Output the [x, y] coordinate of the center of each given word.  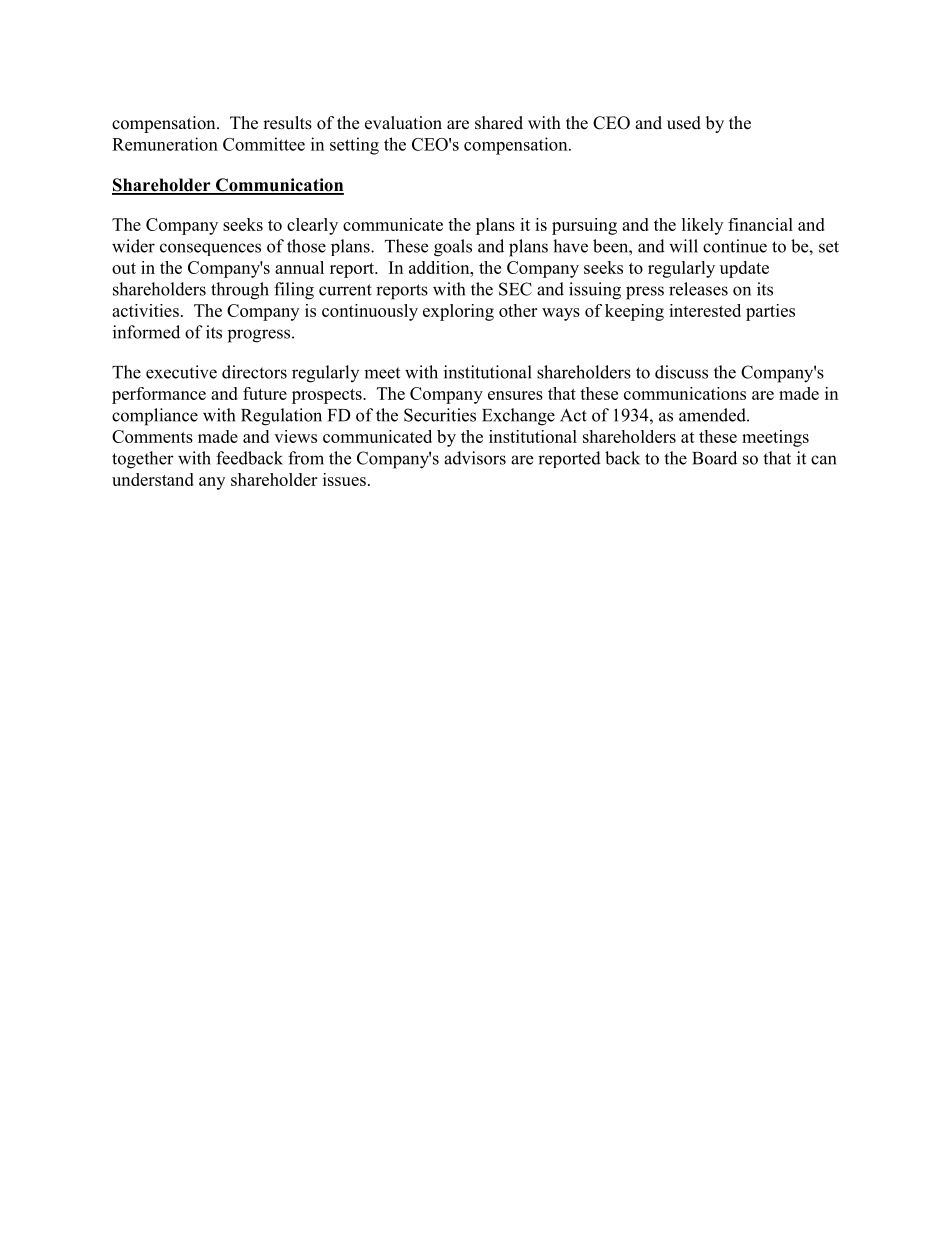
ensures [515, 395]
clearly [312, 226]
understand [153, 479]
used [684, 123]
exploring [458, 312]
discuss [681, 372]
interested [705, 310]
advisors [475, 458]
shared [499, 123]
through [240, 291]
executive [181, 372]
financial [760, 224]
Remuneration [165, 144]
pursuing [584, 226]
